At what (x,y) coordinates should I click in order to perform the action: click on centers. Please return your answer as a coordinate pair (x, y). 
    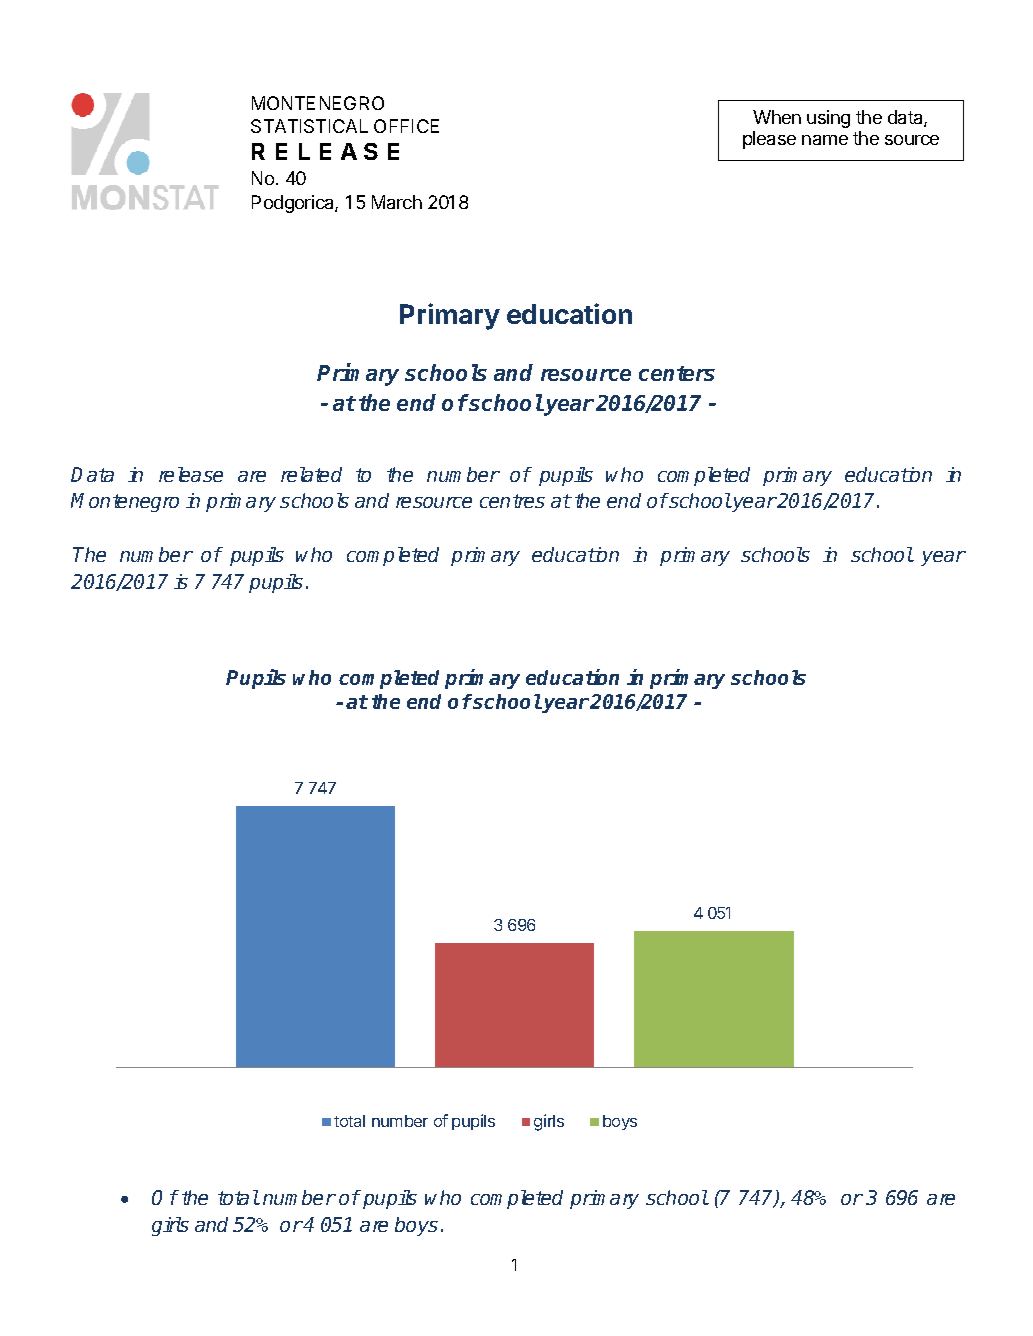
    Looking at the image, I should click on (677, 373).
